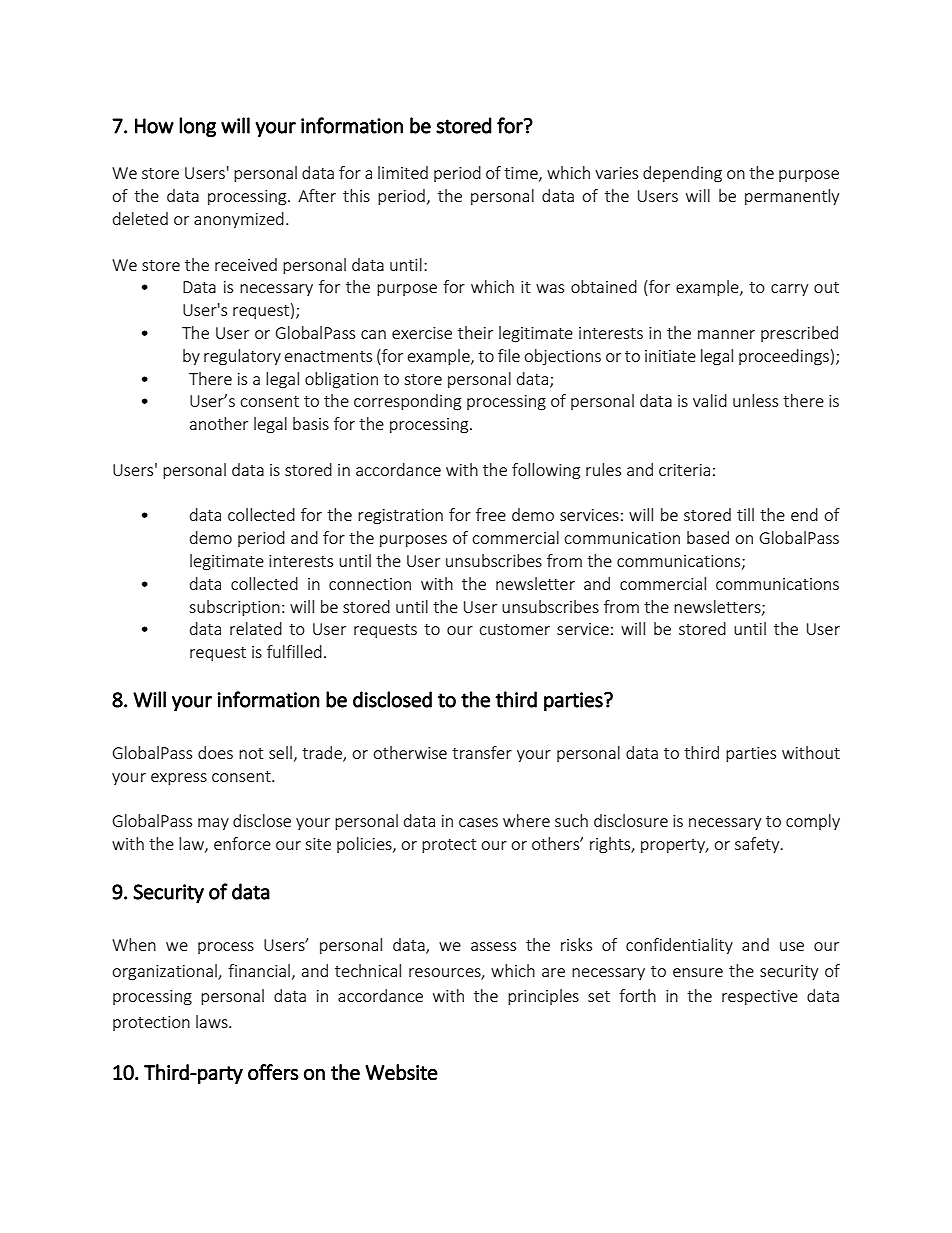 The height and width of the page is (1233, 952). I want to click on cases, so click(478, 822).
